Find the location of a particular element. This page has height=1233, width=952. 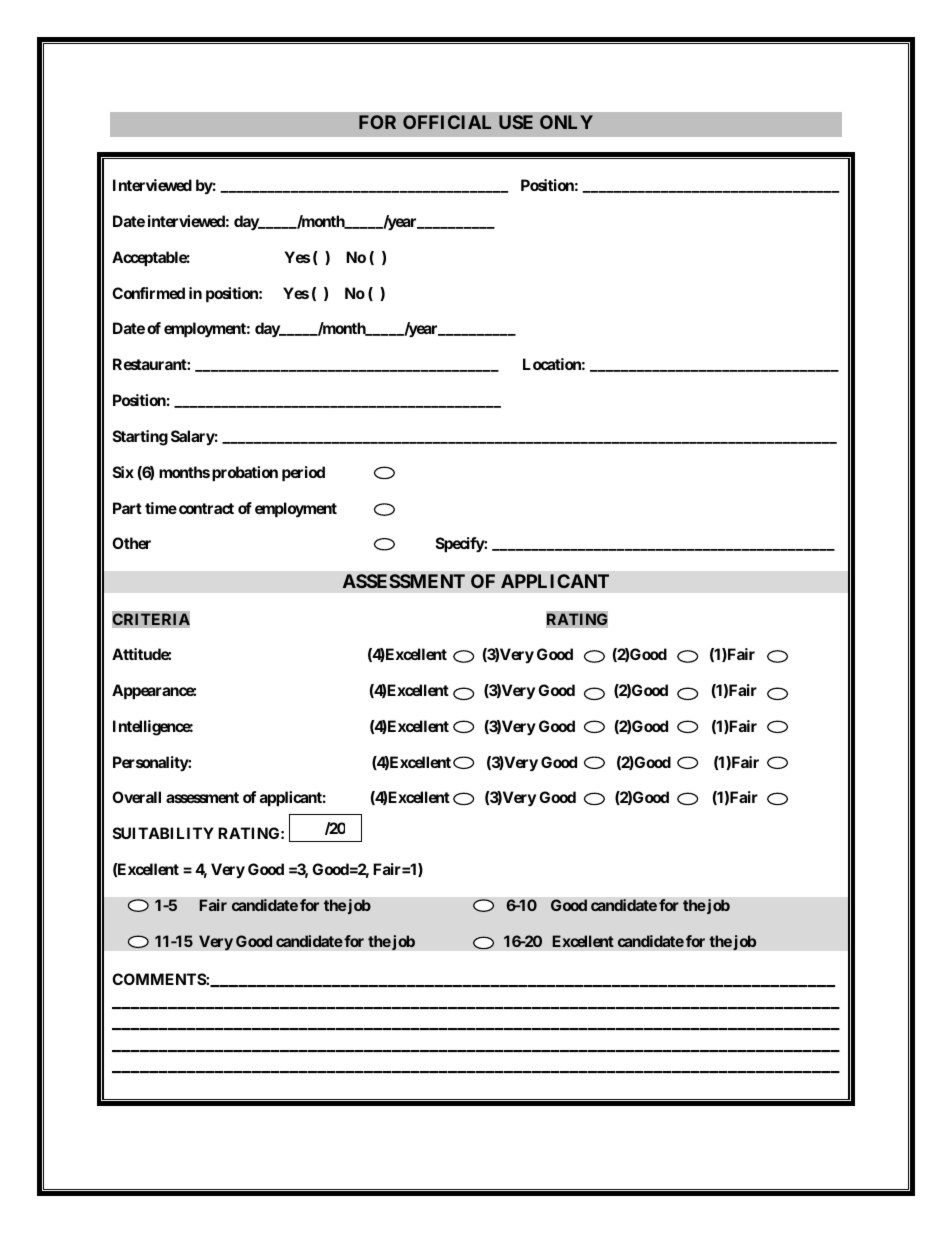

period is located at coordinates (303, 473).
